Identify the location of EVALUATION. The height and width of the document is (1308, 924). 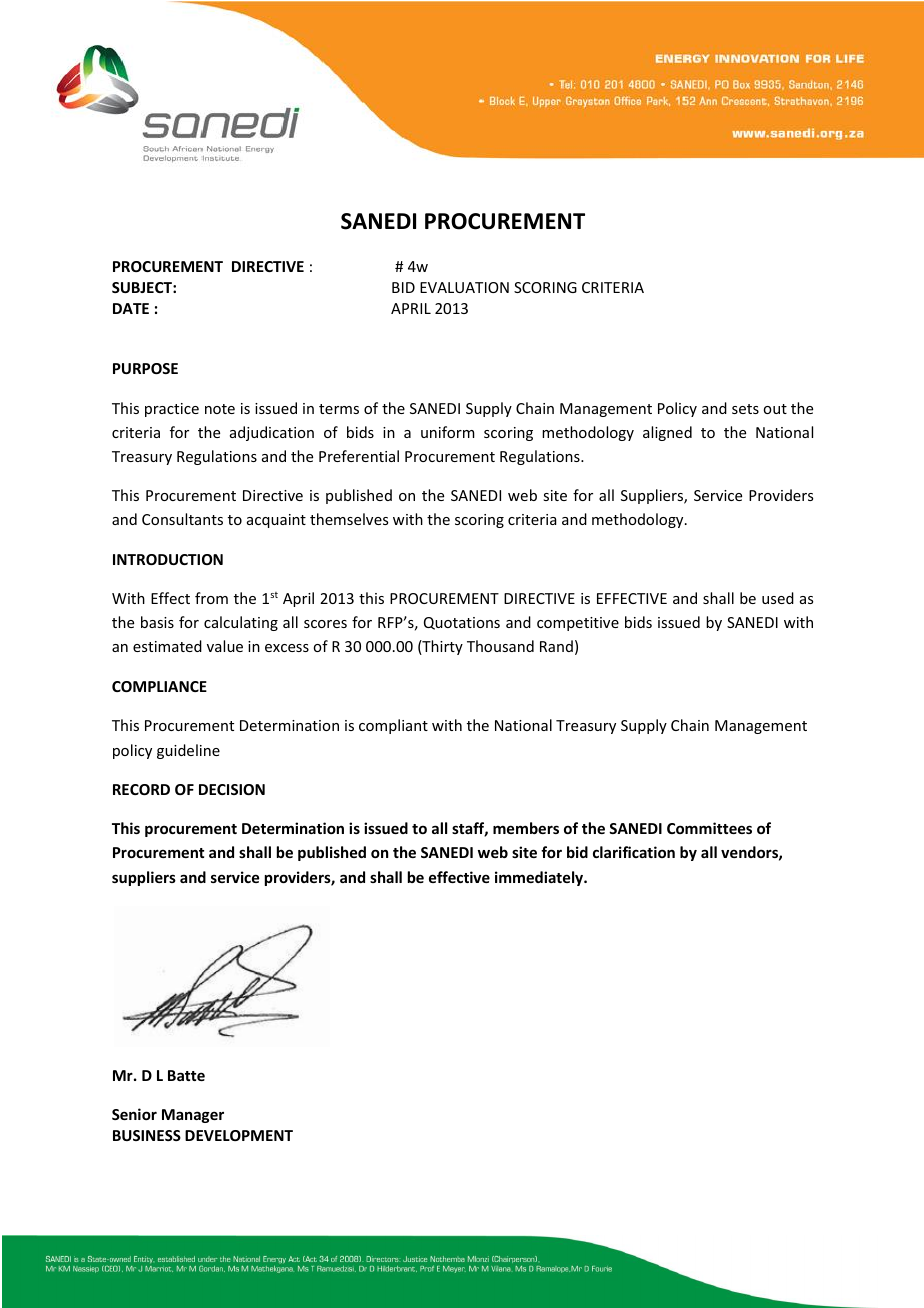
(464, 287).
